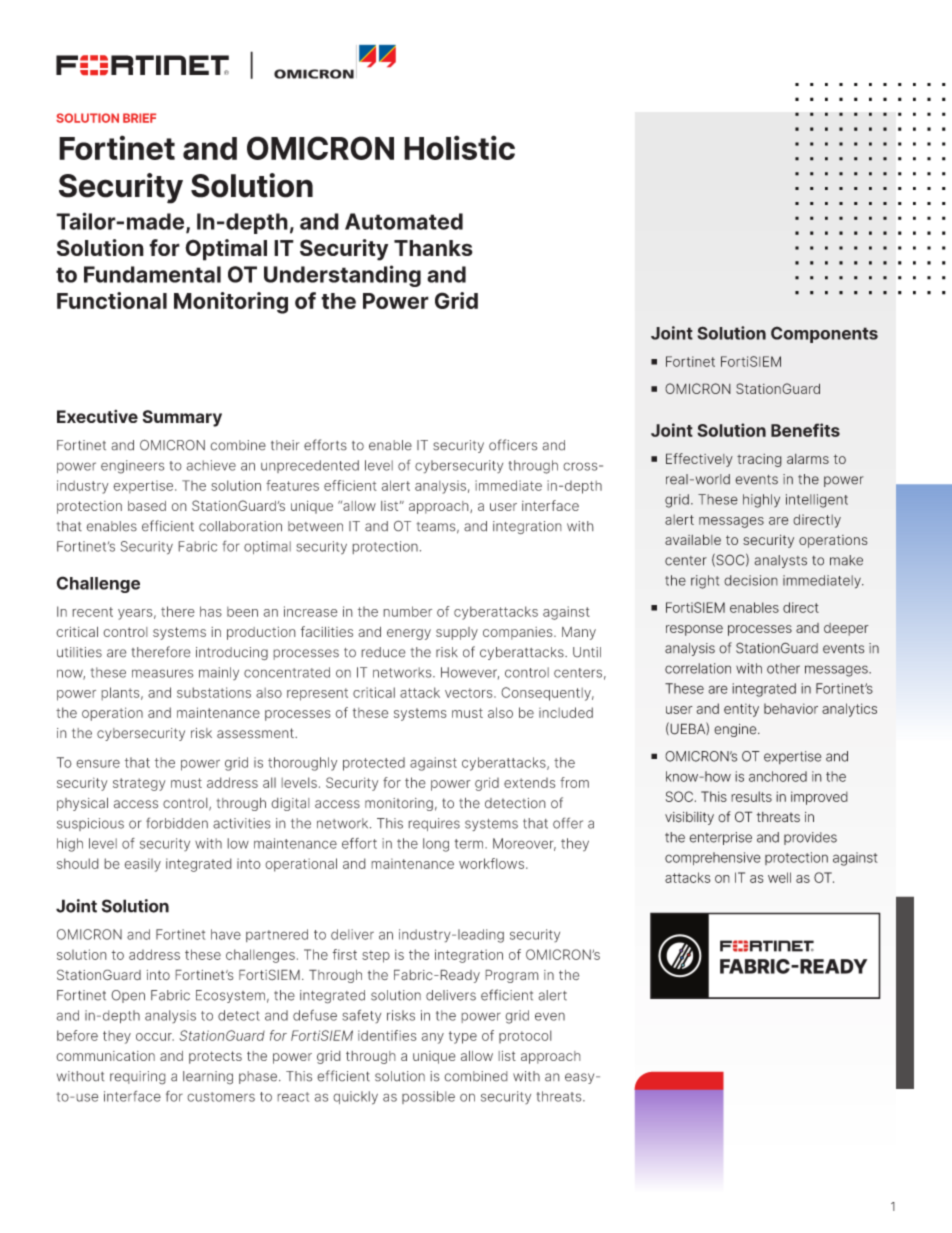 The height and width of the screenshot is (1233, 952). What do you see at coordinates (242, 612) in the screenshot?
I see `been` at bounding box center [242, 612].
